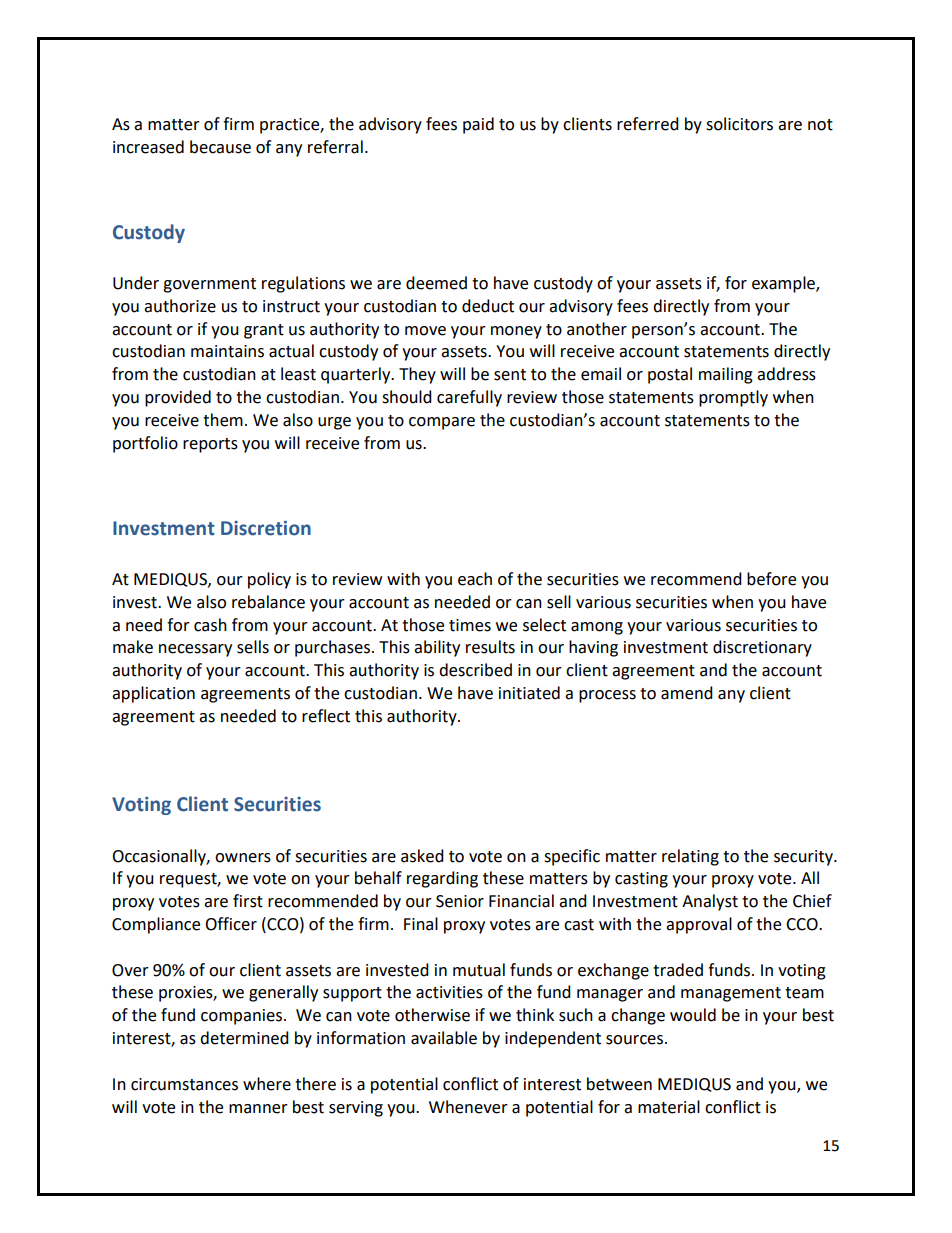 This screenshot has height=1233, width=952. What do you see at coordinates (442, 423) in the screenshot?
I see `compare` at bounding box center [442, 423].
